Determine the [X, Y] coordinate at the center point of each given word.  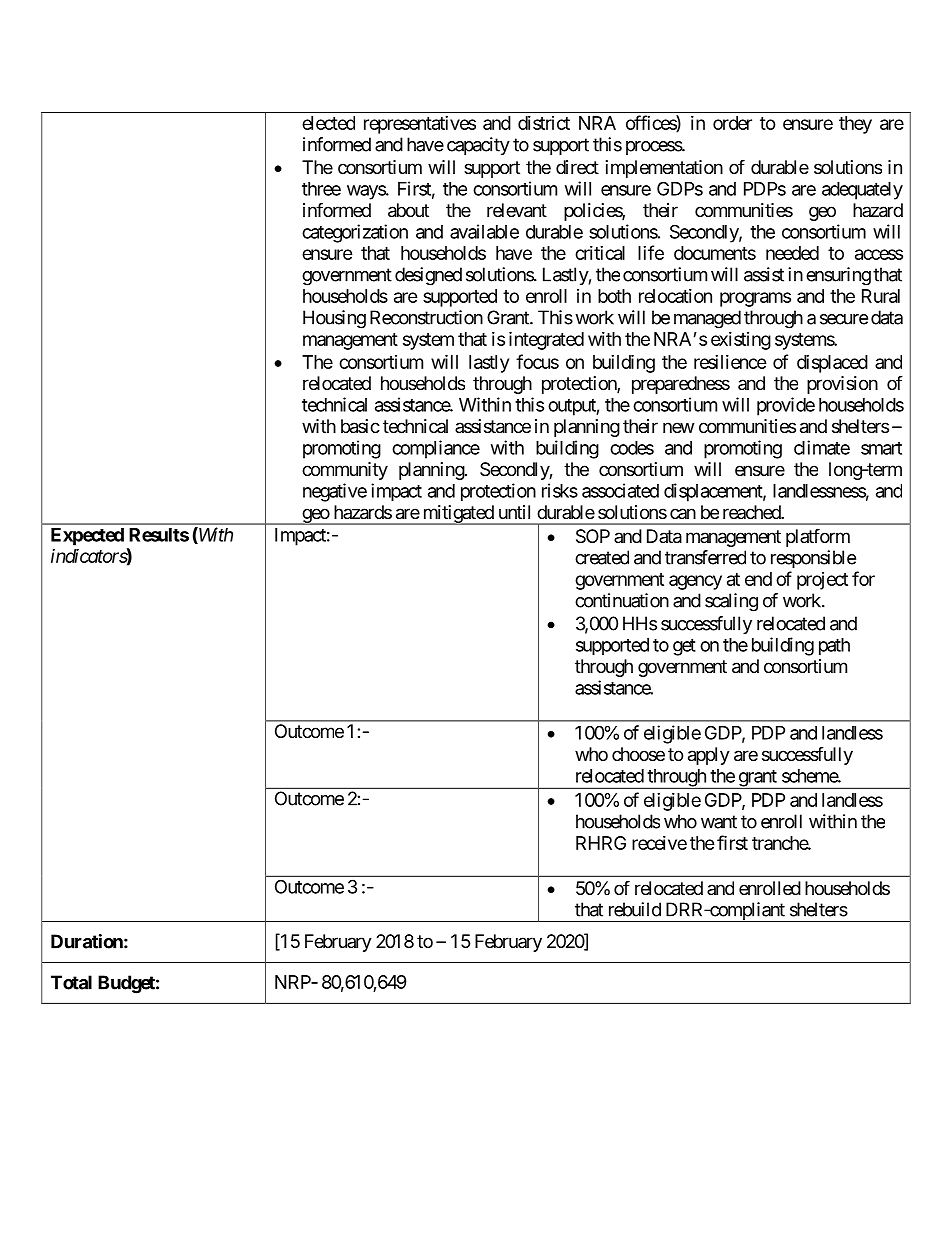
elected [328, 123]
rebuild [635, 909]
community [345, 471]
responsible [813, 559]
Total [71, 982]
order [732, 123]
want [719, 822]
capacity [478, 146]
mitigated [457, 515]
